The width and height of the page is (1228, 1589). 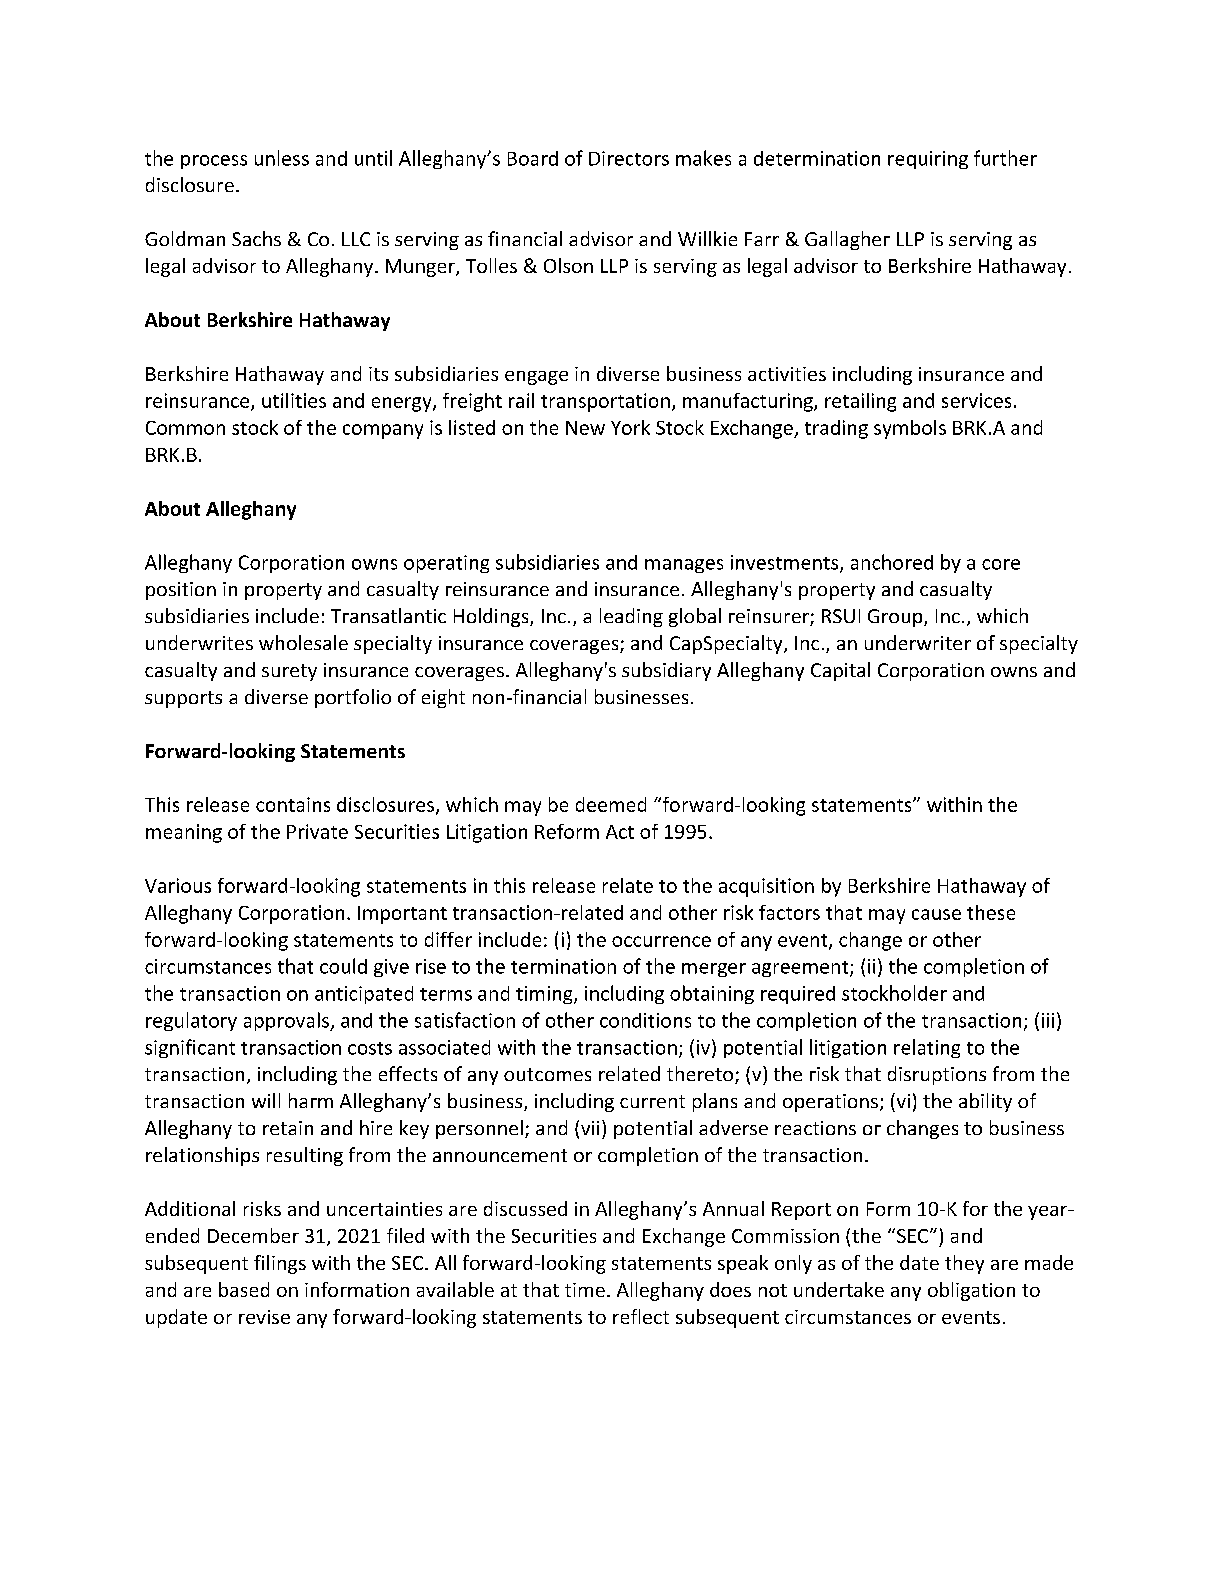 What do you see at coordinates (343, 966) in the page?
I see `could` at bounding box center [343, 966].
